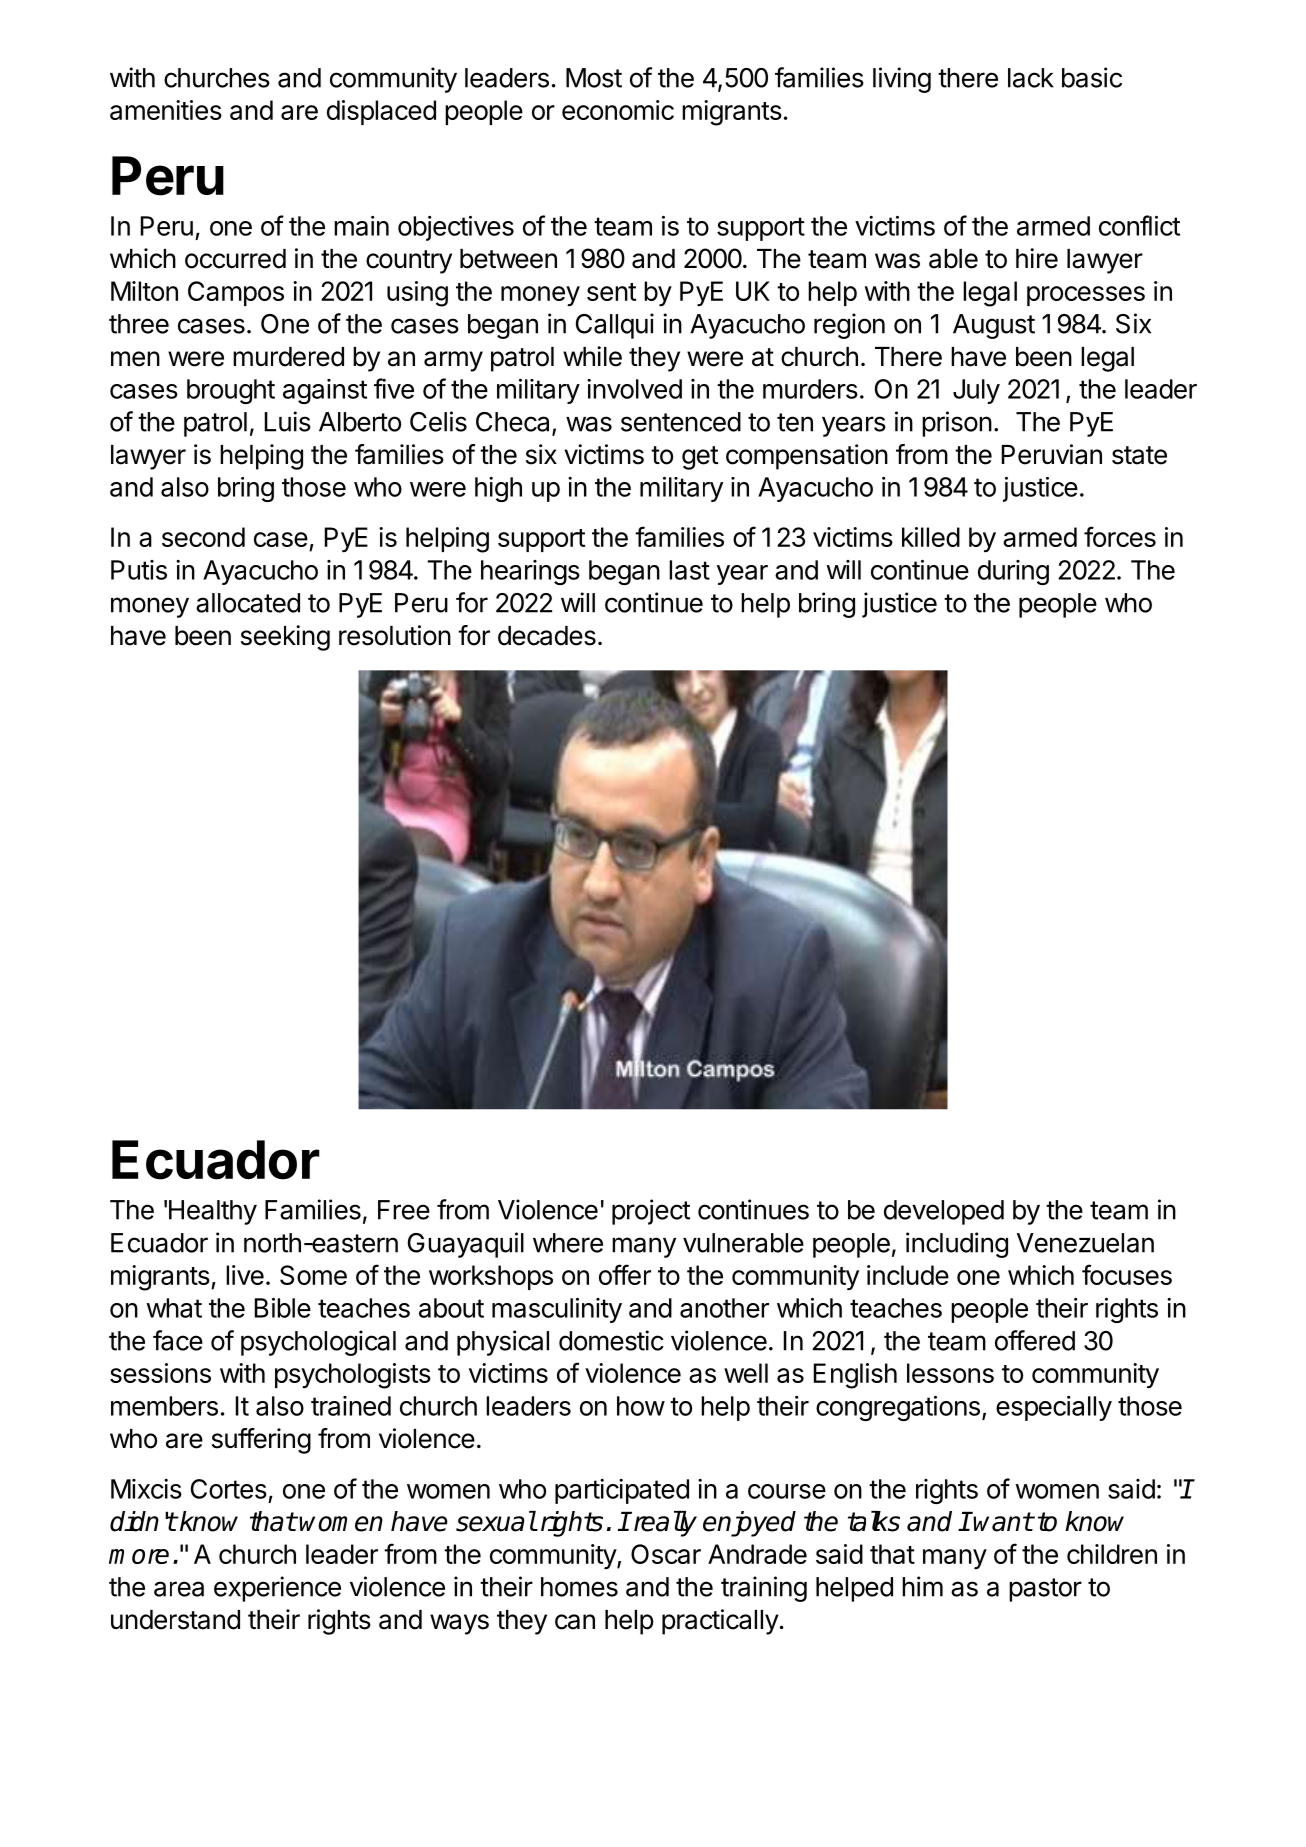 The height and width of the screenshot is (1847, 1306). What do you see at coordinates (248, 603) in the screenshot?
I see `allocated` at bounding box center [248, 603].
